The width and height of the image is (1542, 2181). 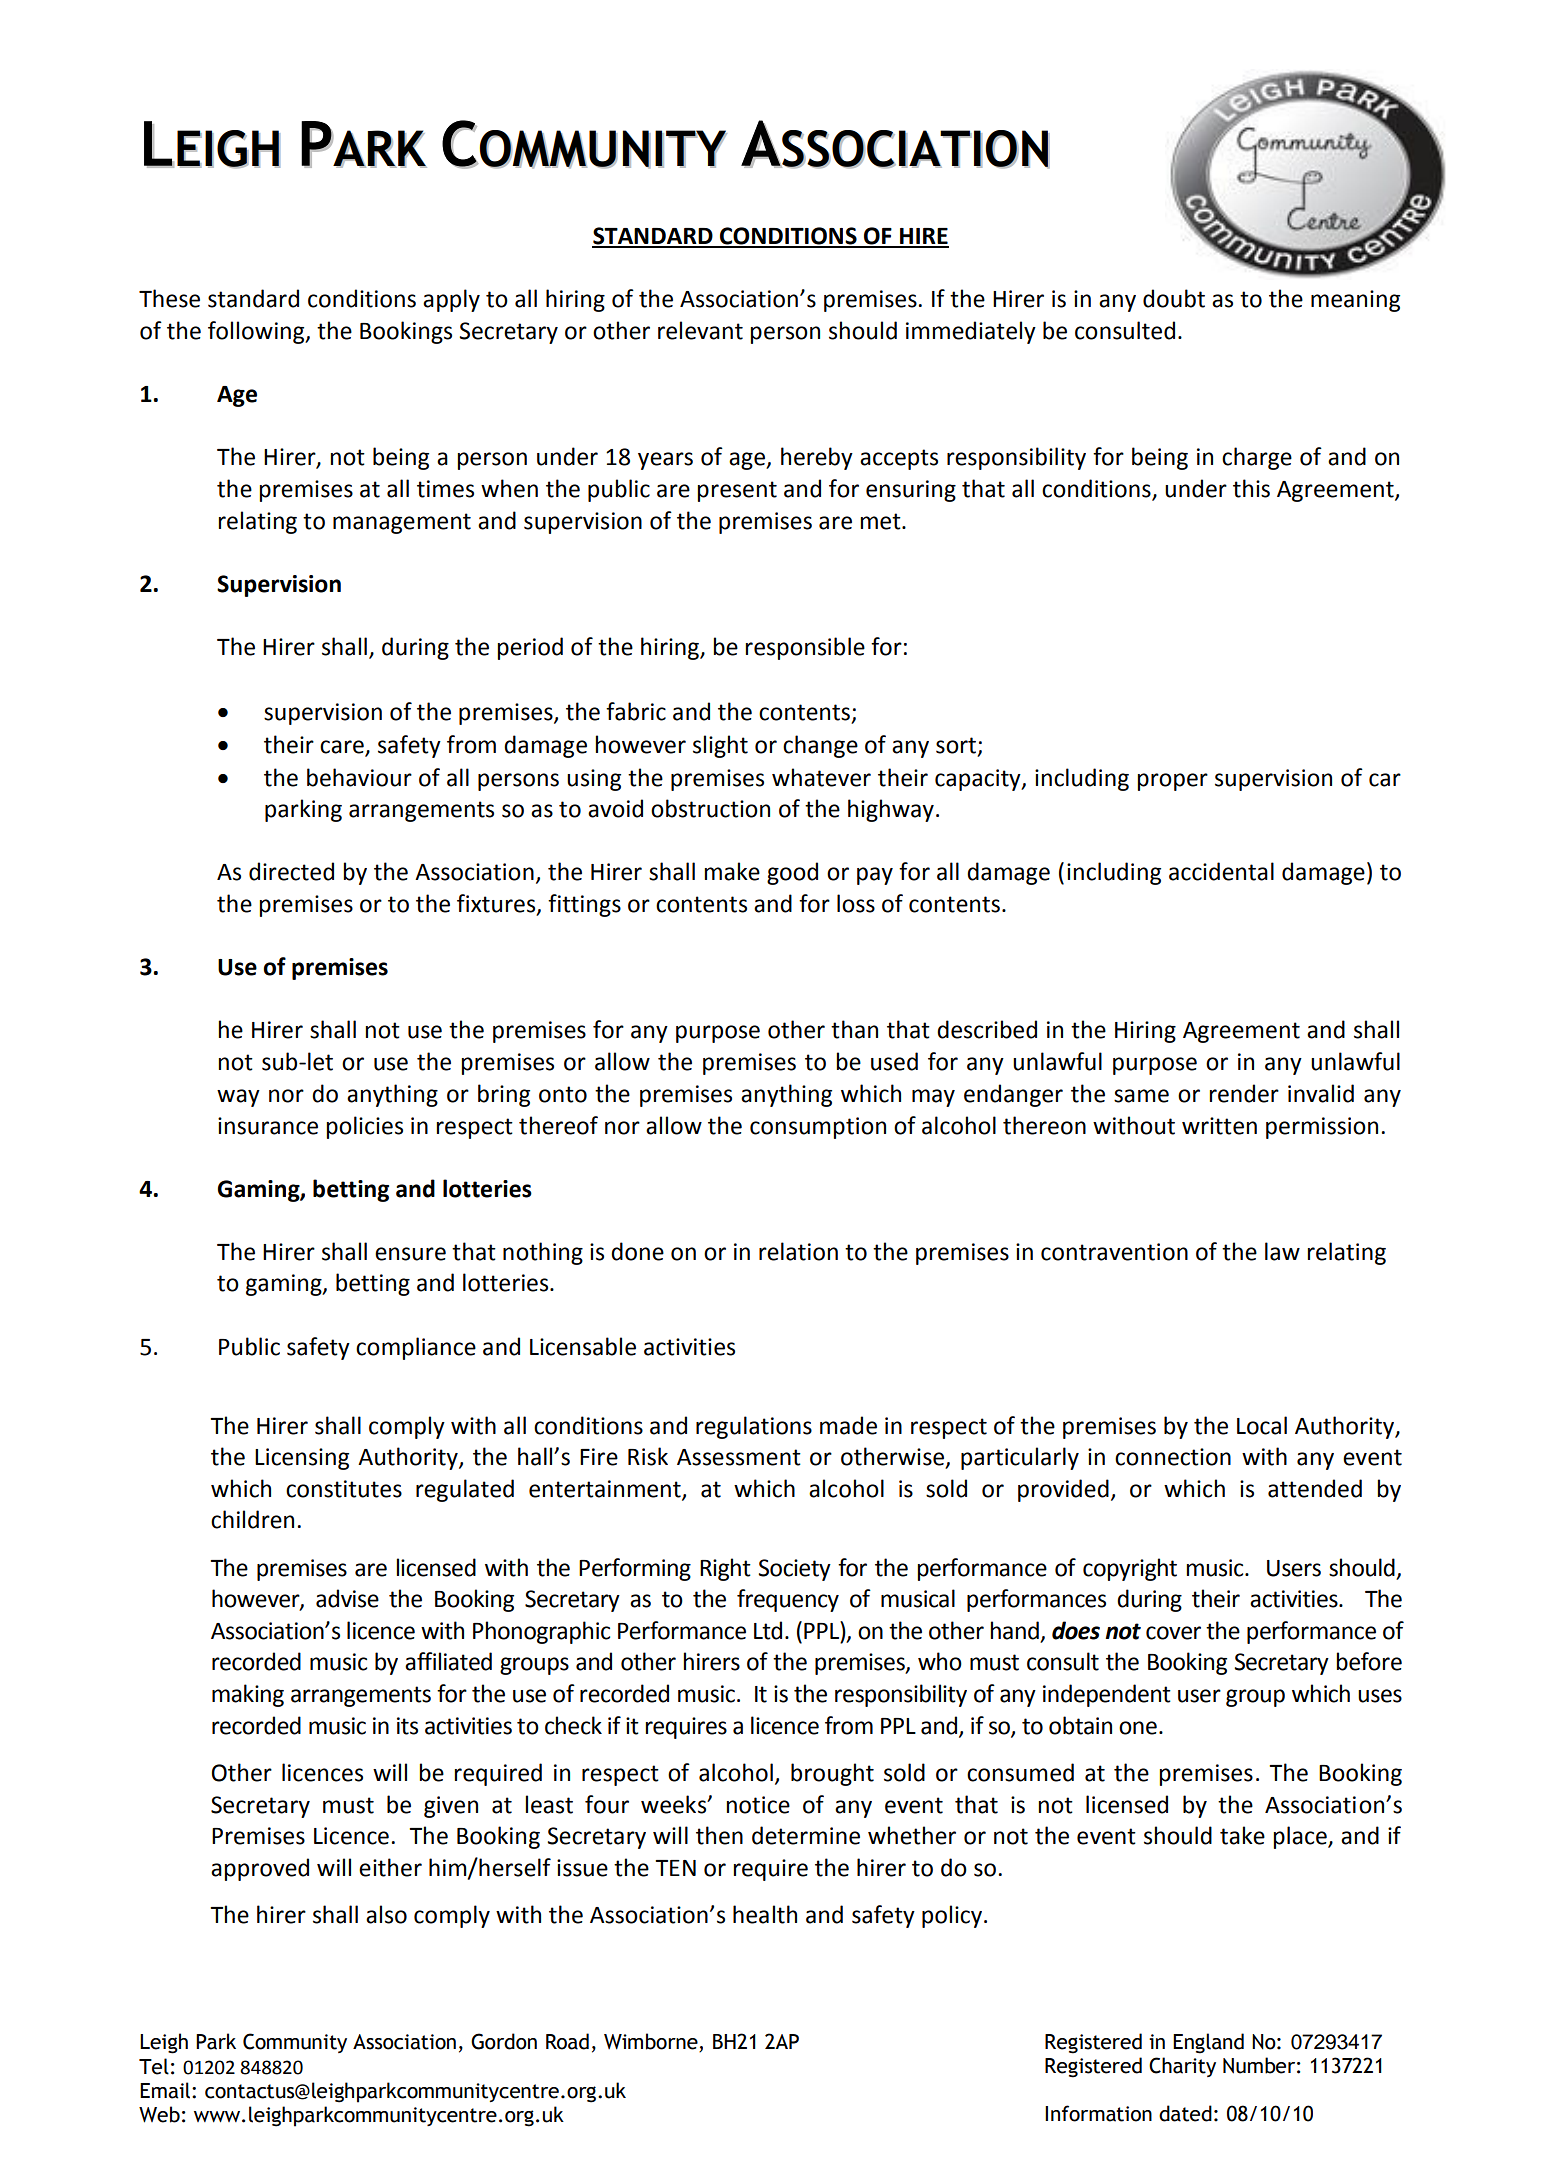 What do you see at coordinates (291, 871) in the image?
I see `directed` at bounding box center [291, 871].
